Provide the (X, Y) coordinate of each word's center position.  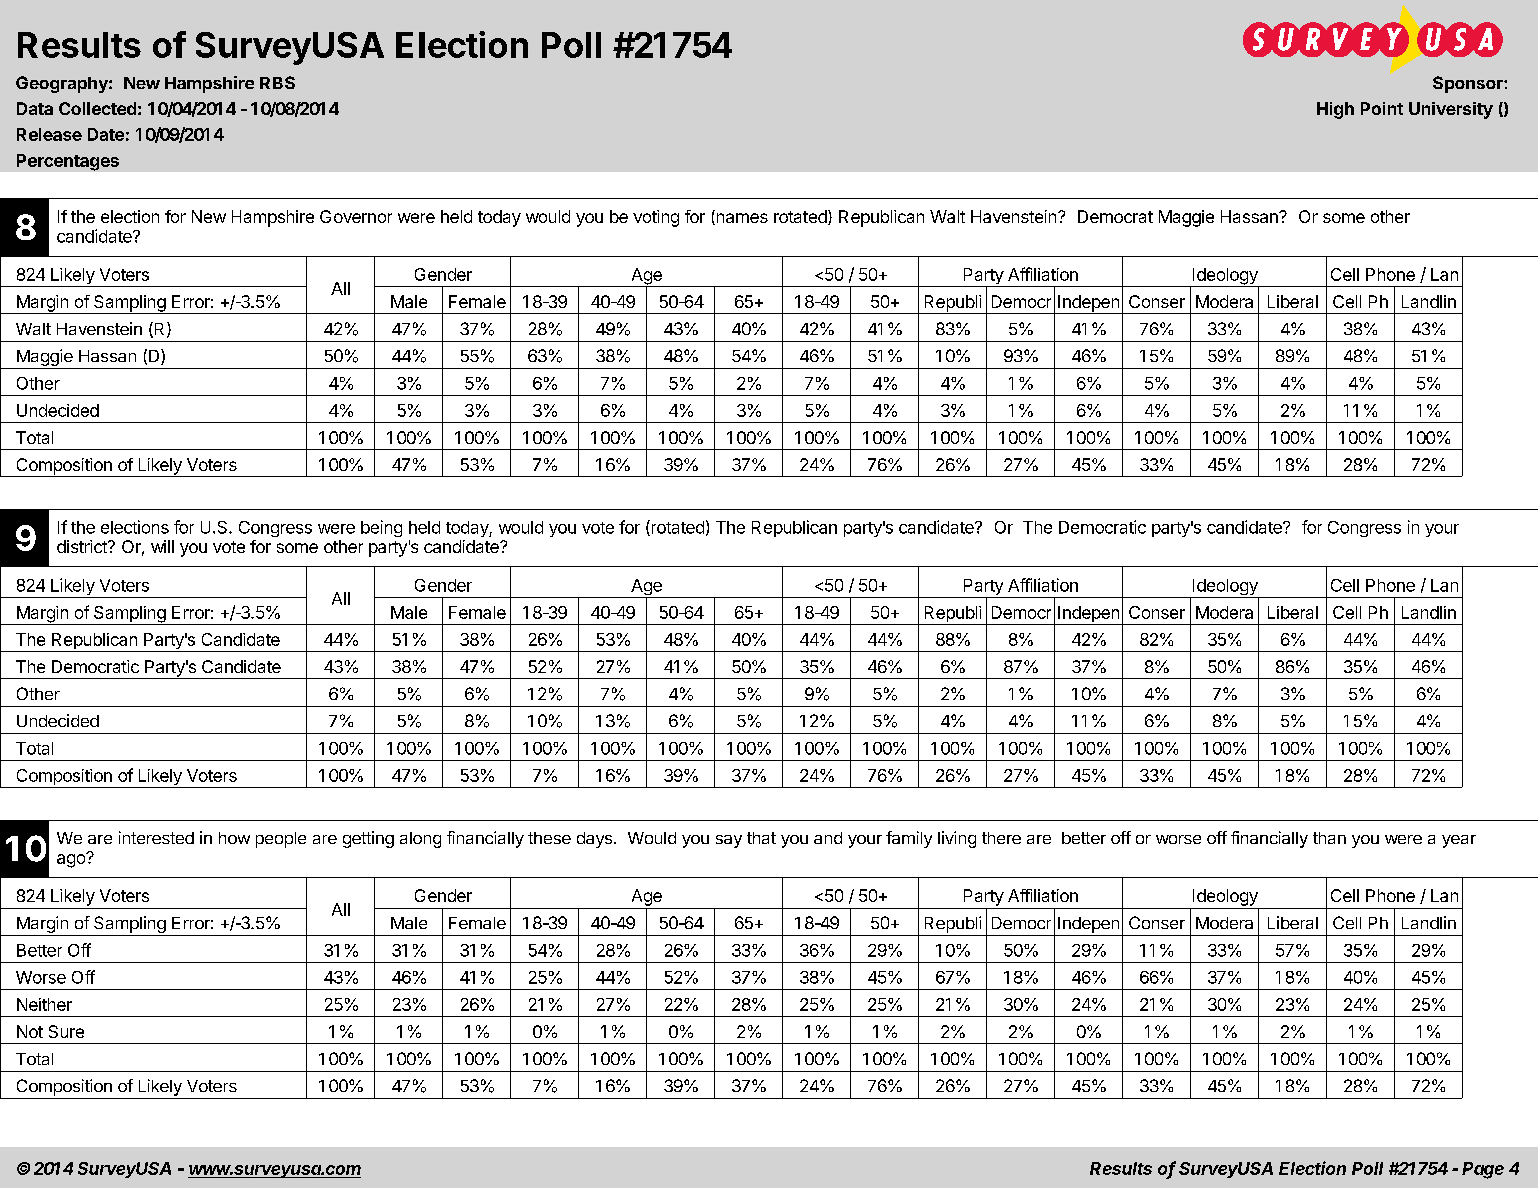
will (162, 546)
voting (656, 218)
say (729, 841)
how (234, 838)
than (1329, 838)
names (741, 219)
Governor (356, 216)
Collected (97, 108)
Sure (66, 1031)
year (1459, 841)
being (381, 528)
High (1335, 110)
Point (1382, 108)
